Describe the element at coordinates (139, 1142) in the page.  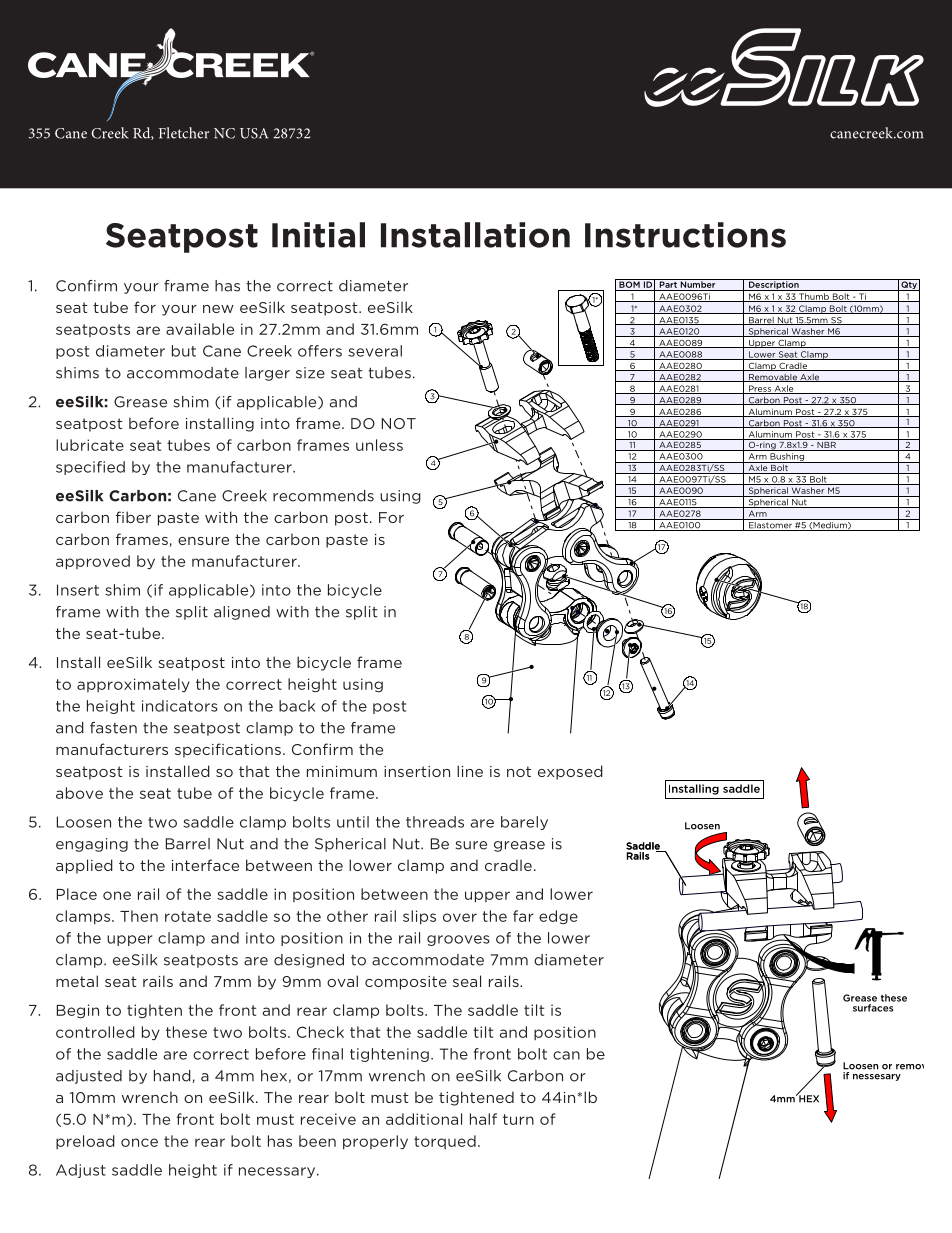
I see `once` at that location.
